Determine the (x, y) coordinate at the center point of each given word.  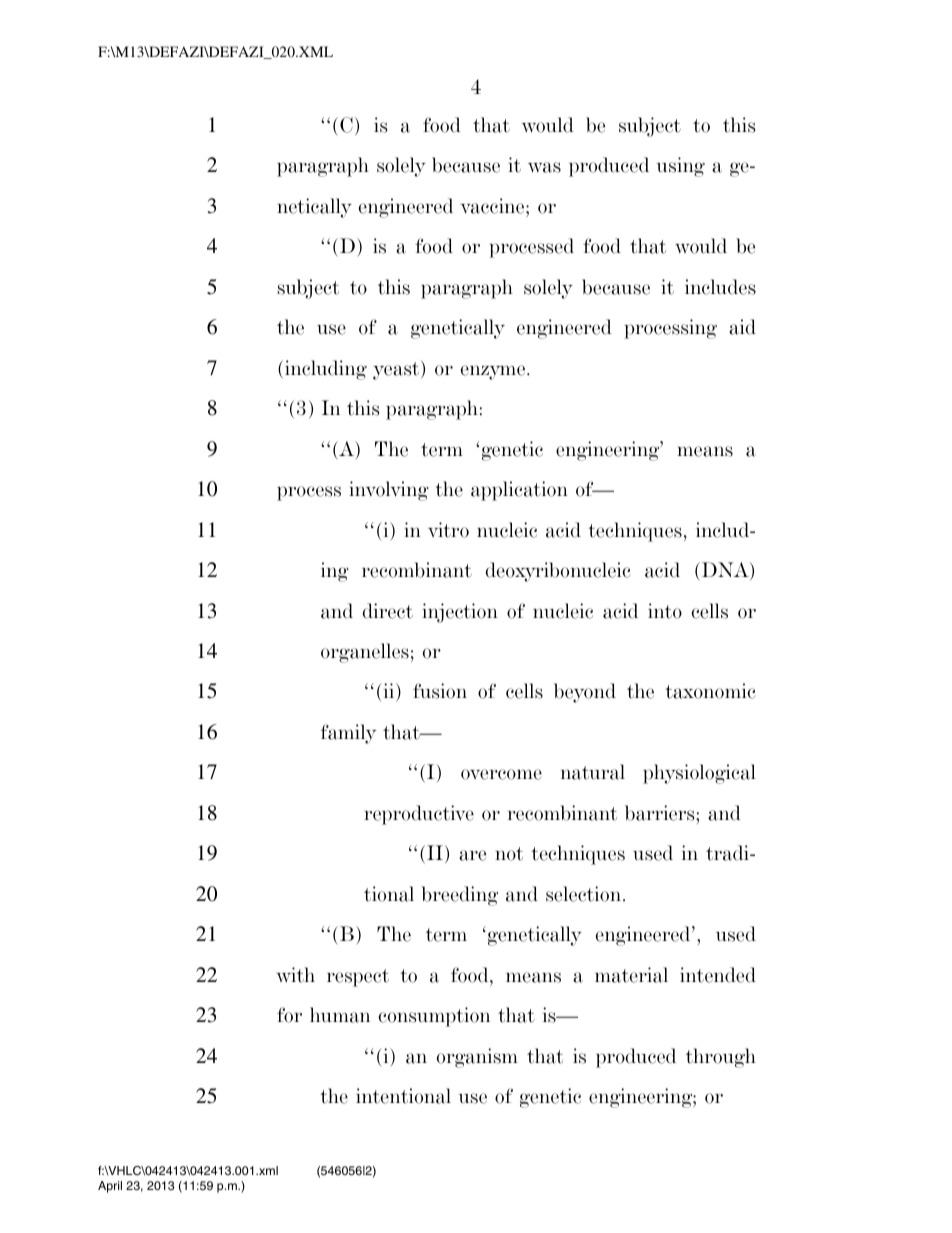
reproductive (419, 815)
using (681, 167)
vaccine (493, 206)
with (295, 975)
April (110, 1187)
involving (389, 491)
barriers (661, 813)
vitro (448, 530)
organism (477, 1058)
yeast (397, 370)
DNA (725, 571)
